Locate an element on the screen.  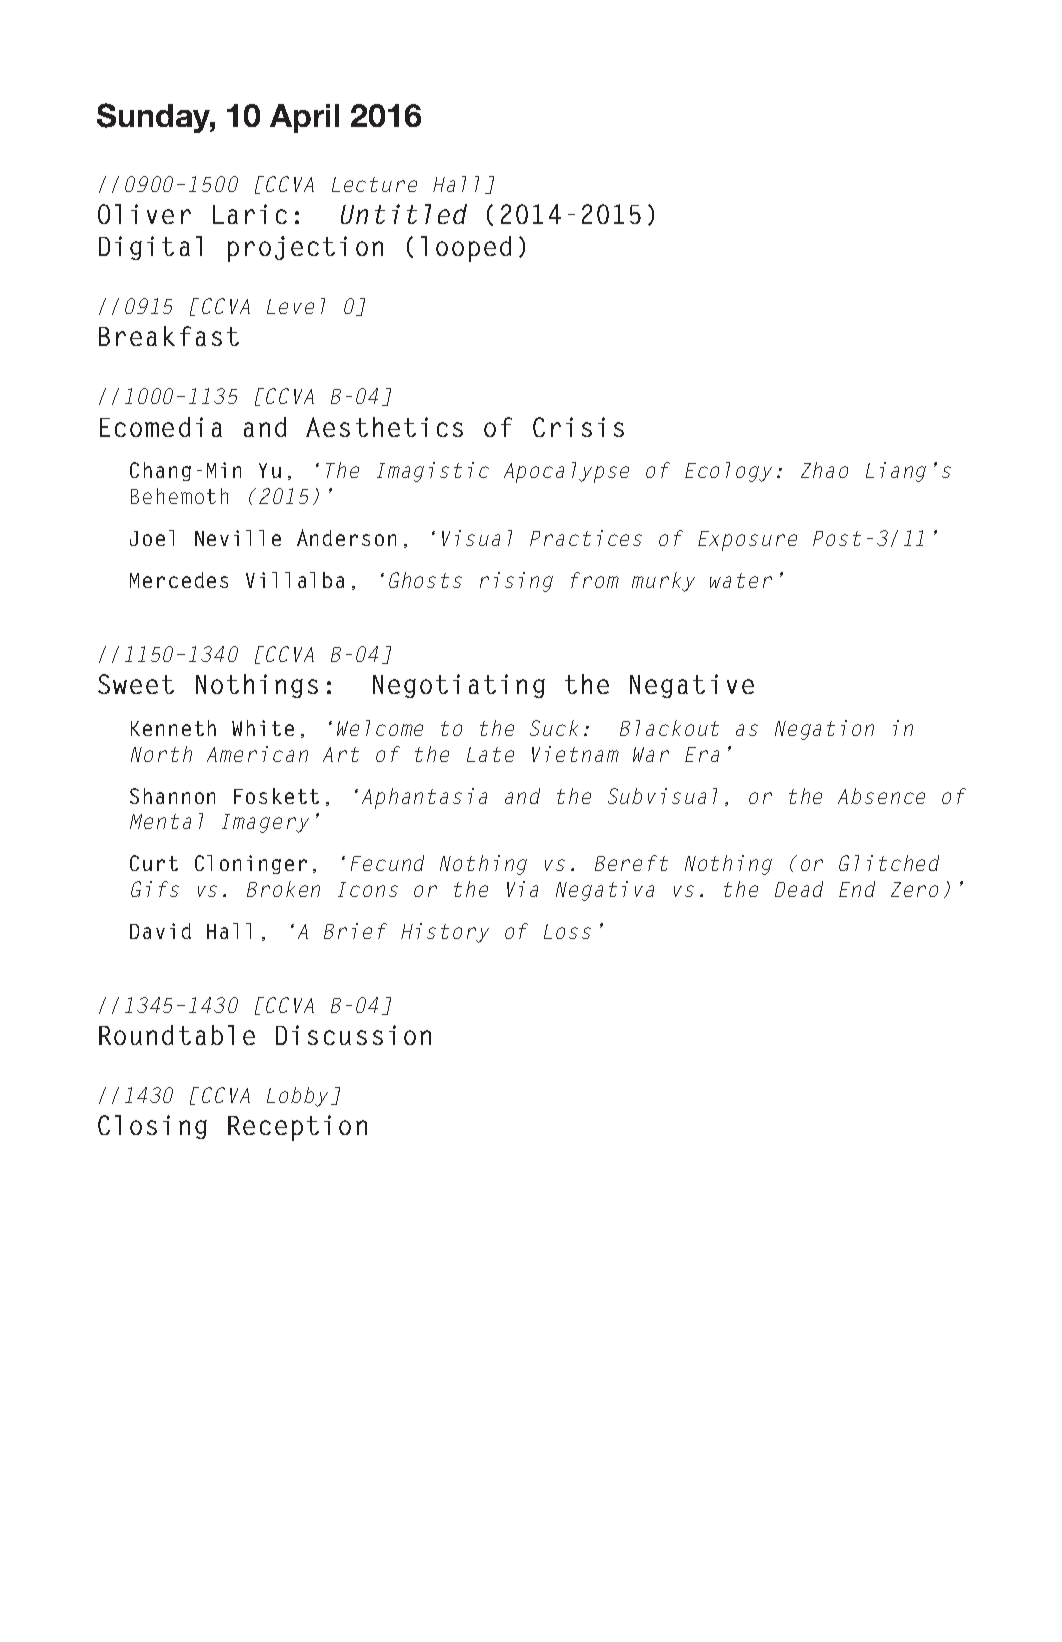
looped is located at coordinates (466, 249).
